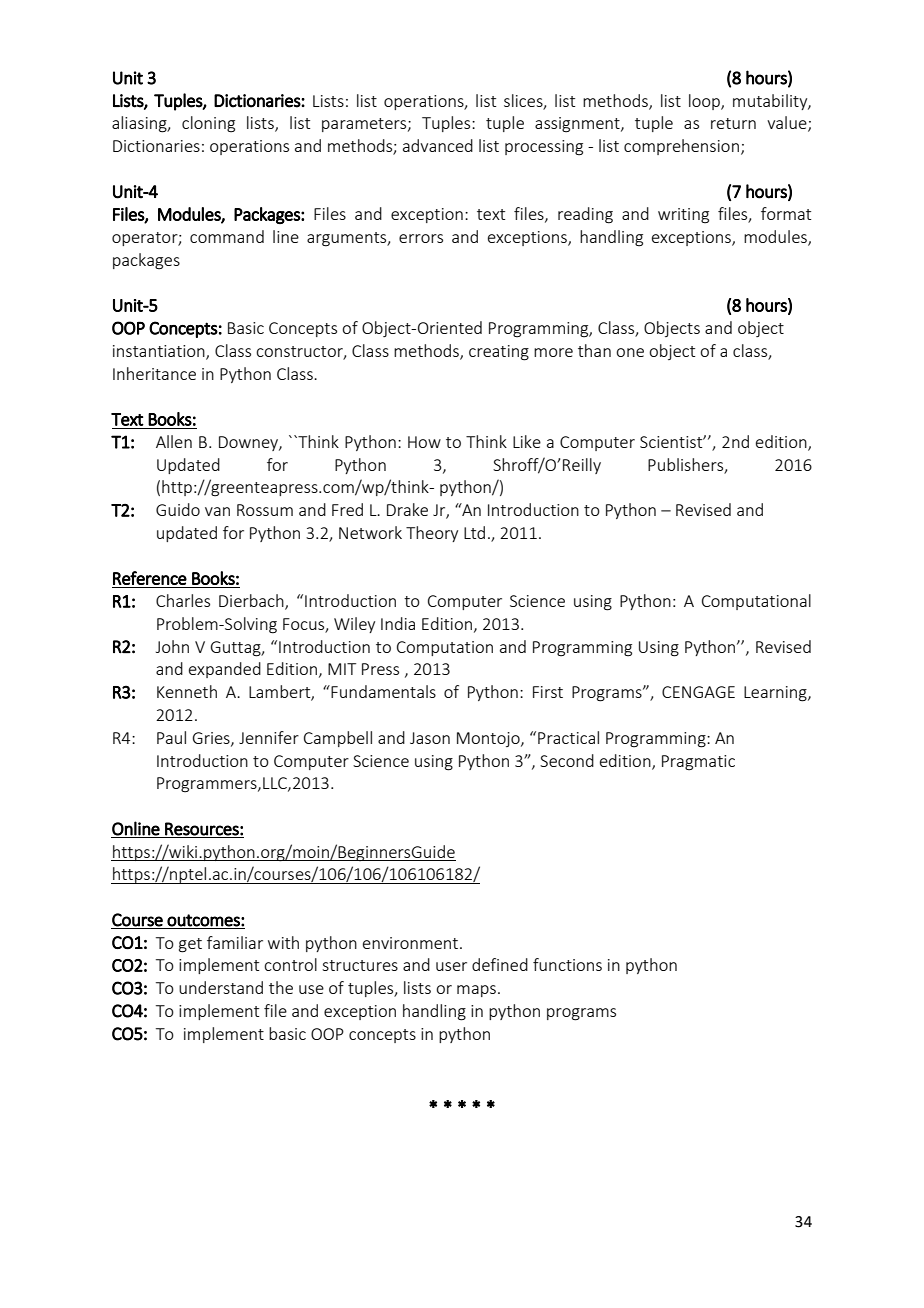 The width and height of the document is (924, 1308). I want to click on expanded, so click(225, 670).
